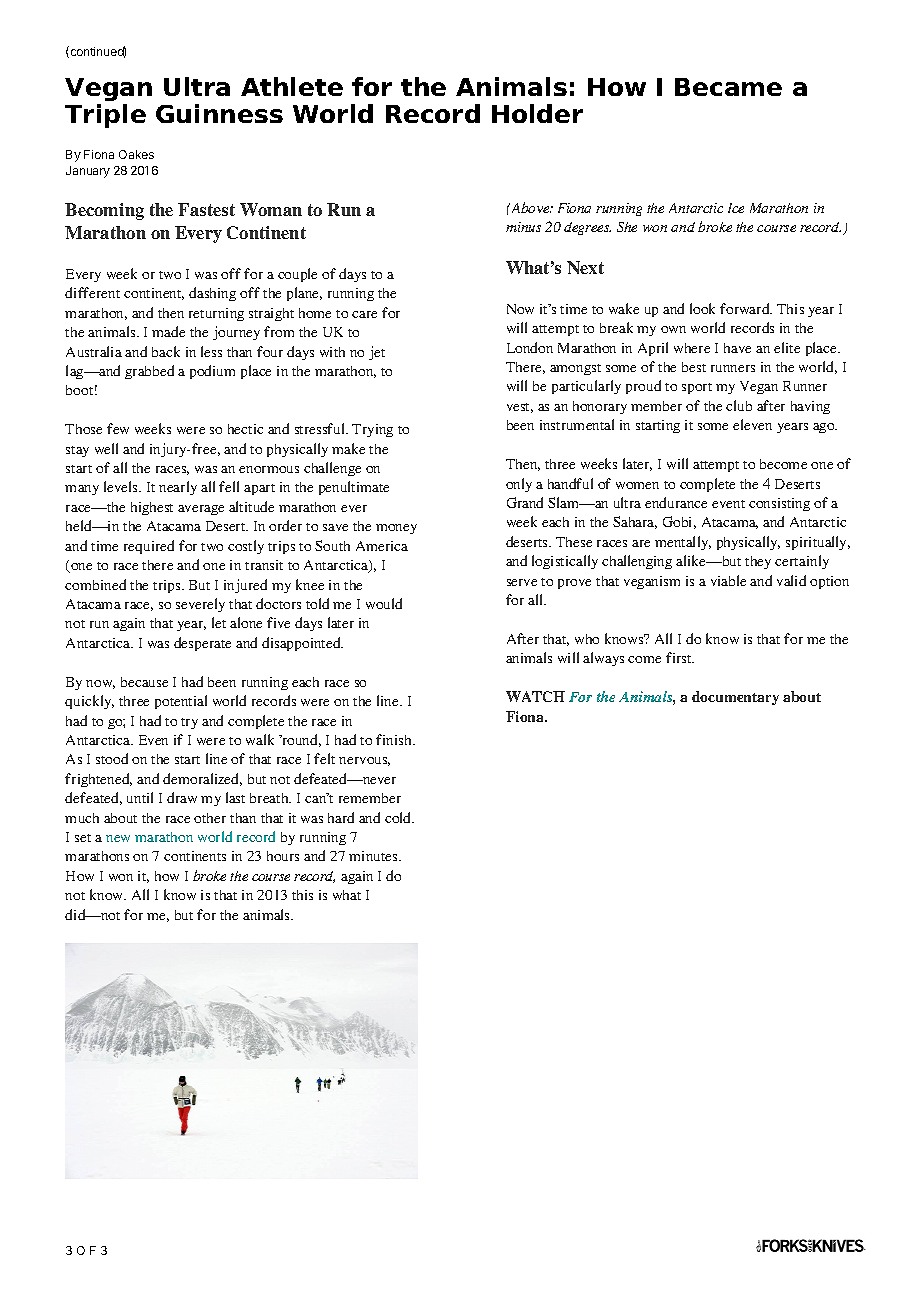  Describe the element at coordinates (219, 113) in the screenshot. I see `Guinness` at that location.
